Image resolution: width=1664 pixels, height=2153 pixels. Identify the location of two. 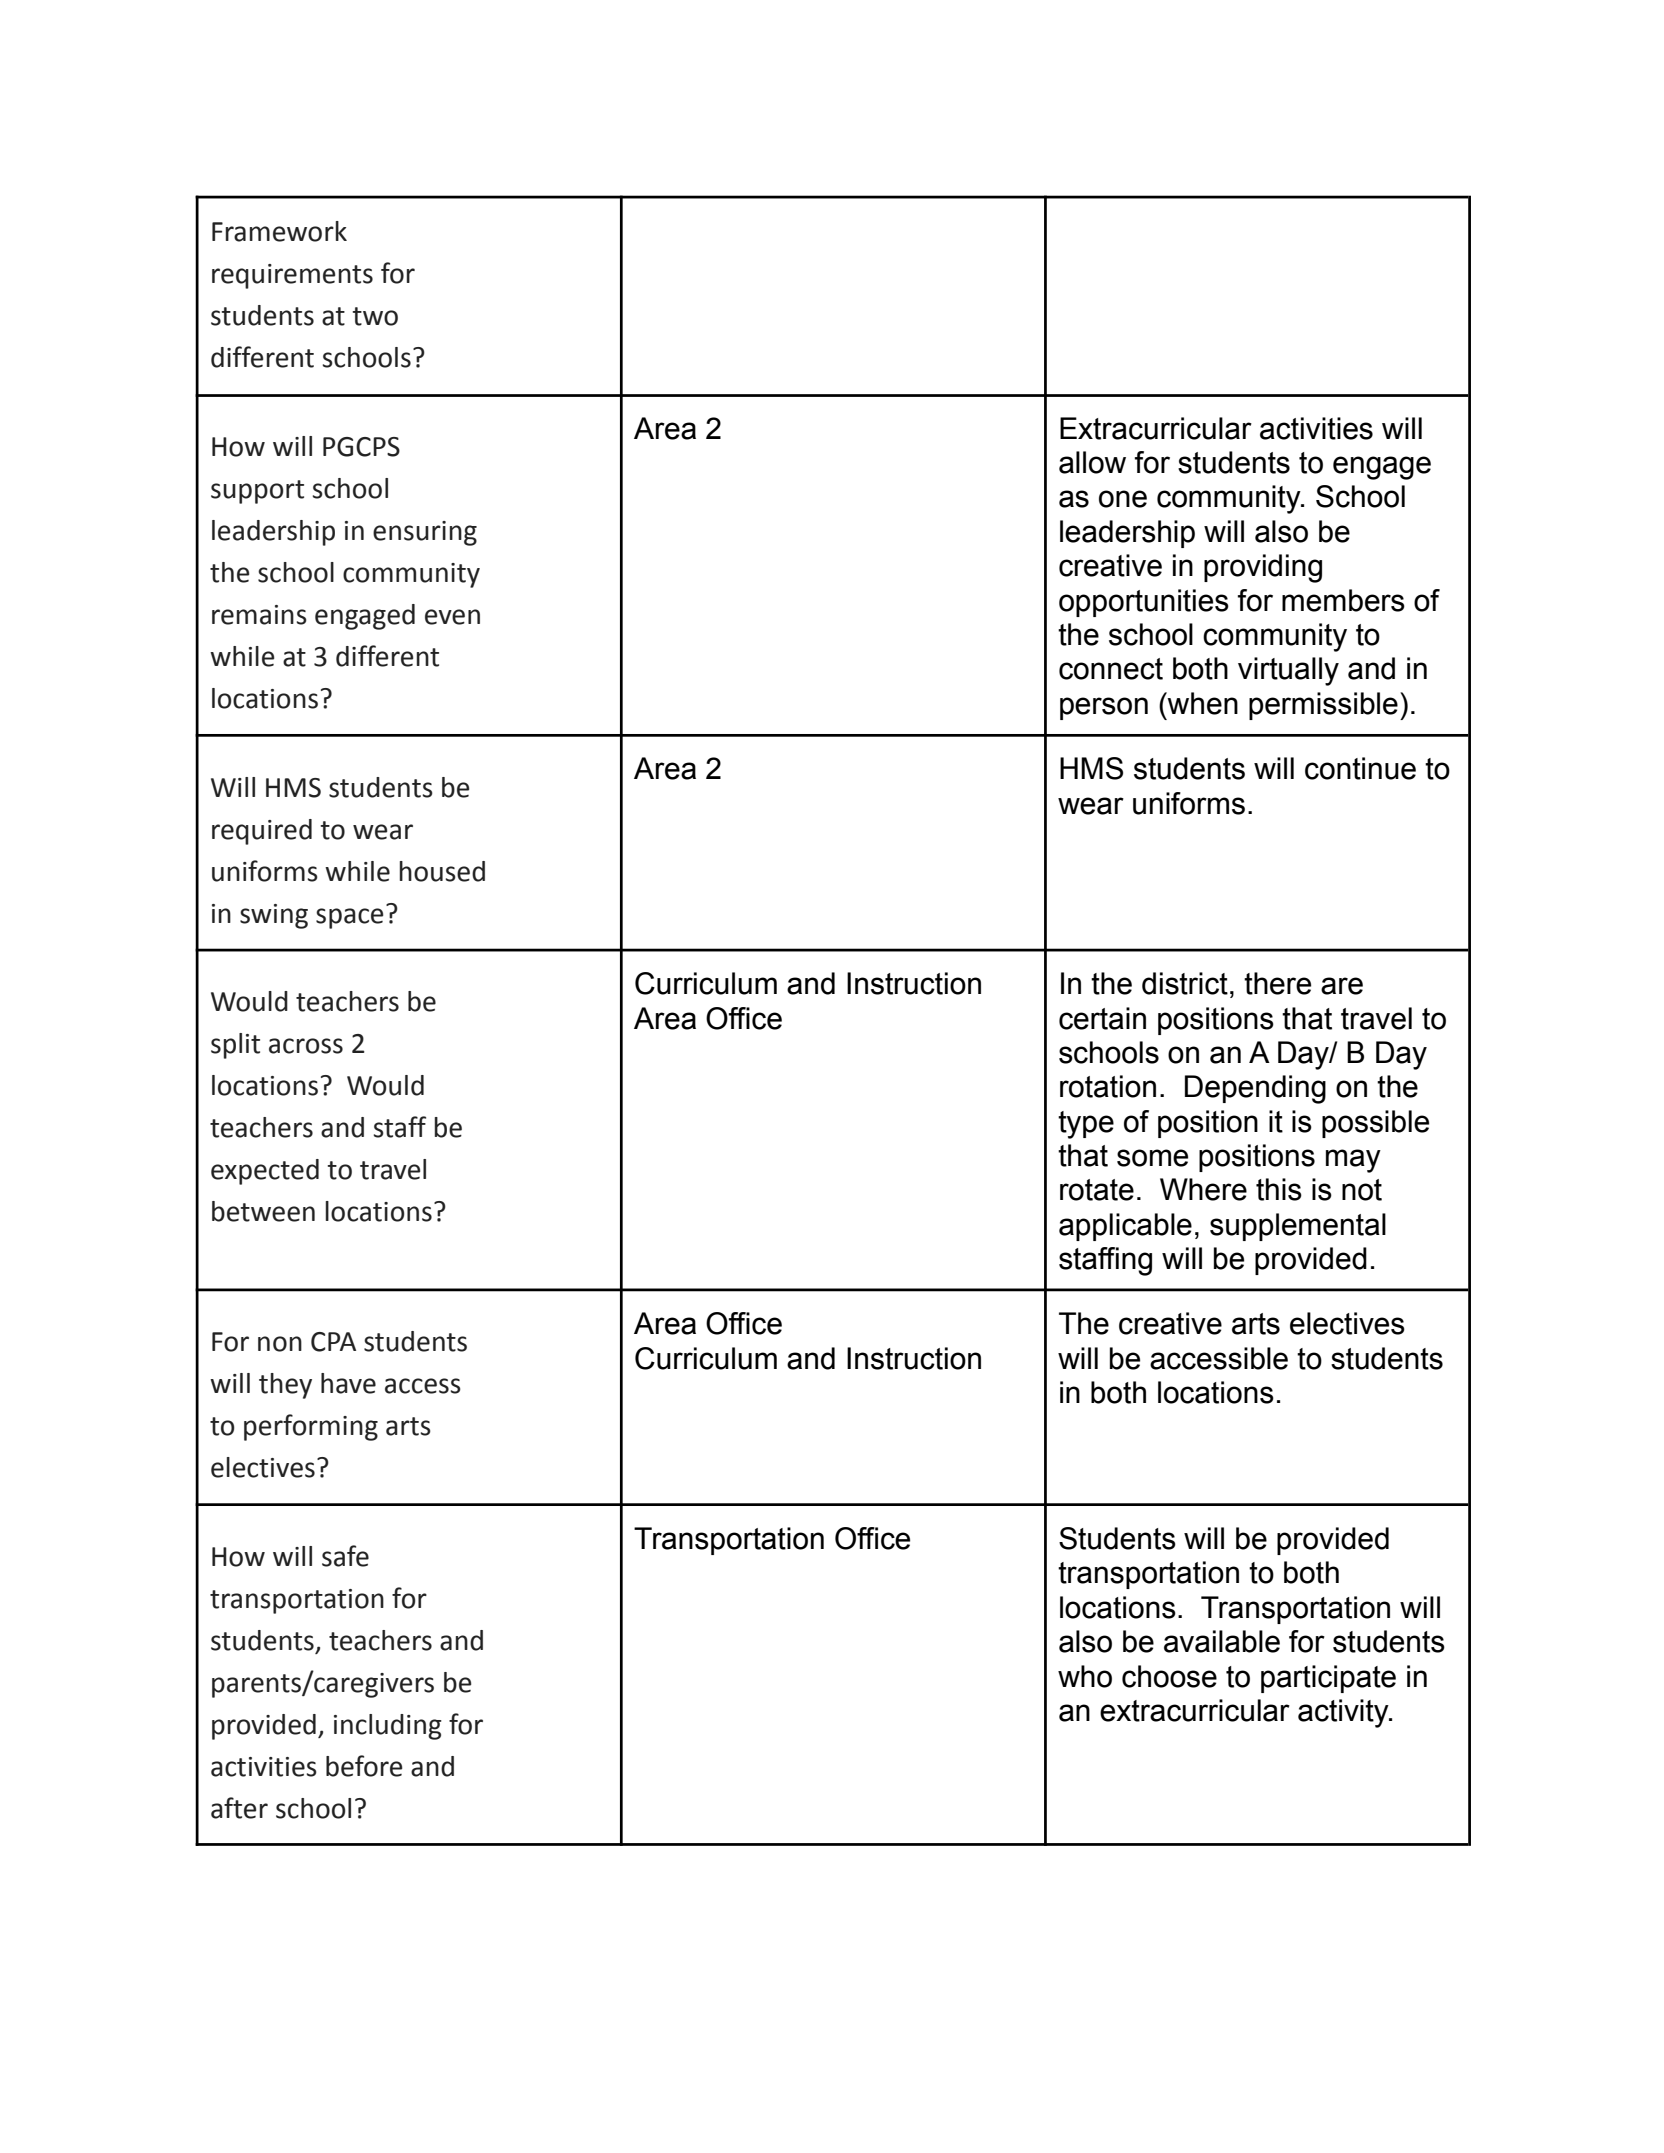
(375, 316).
